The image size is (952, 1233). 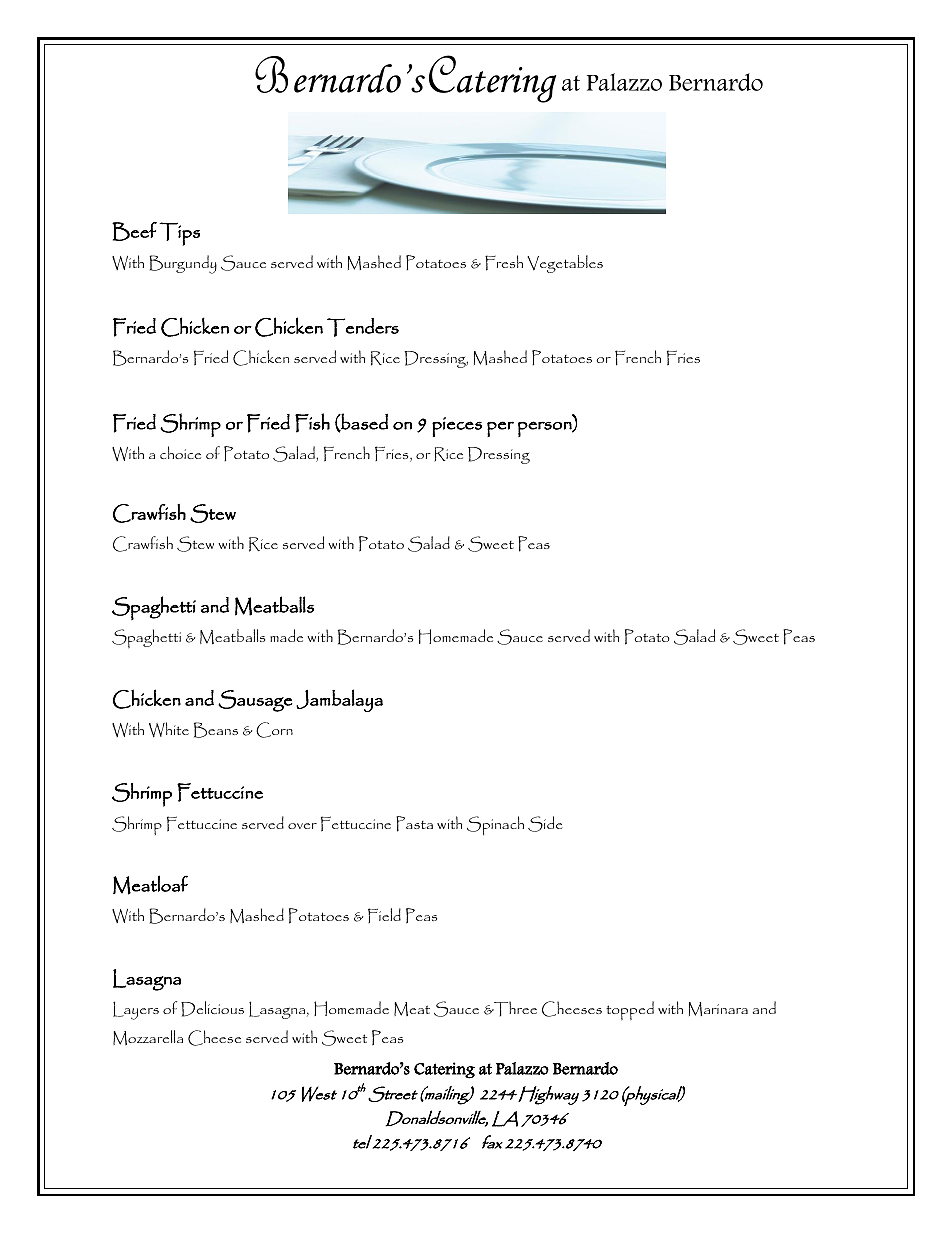 What do you see at coordinates (183, 264) in the image?
I see `Burgundy` at bounding box center [183, 264].
